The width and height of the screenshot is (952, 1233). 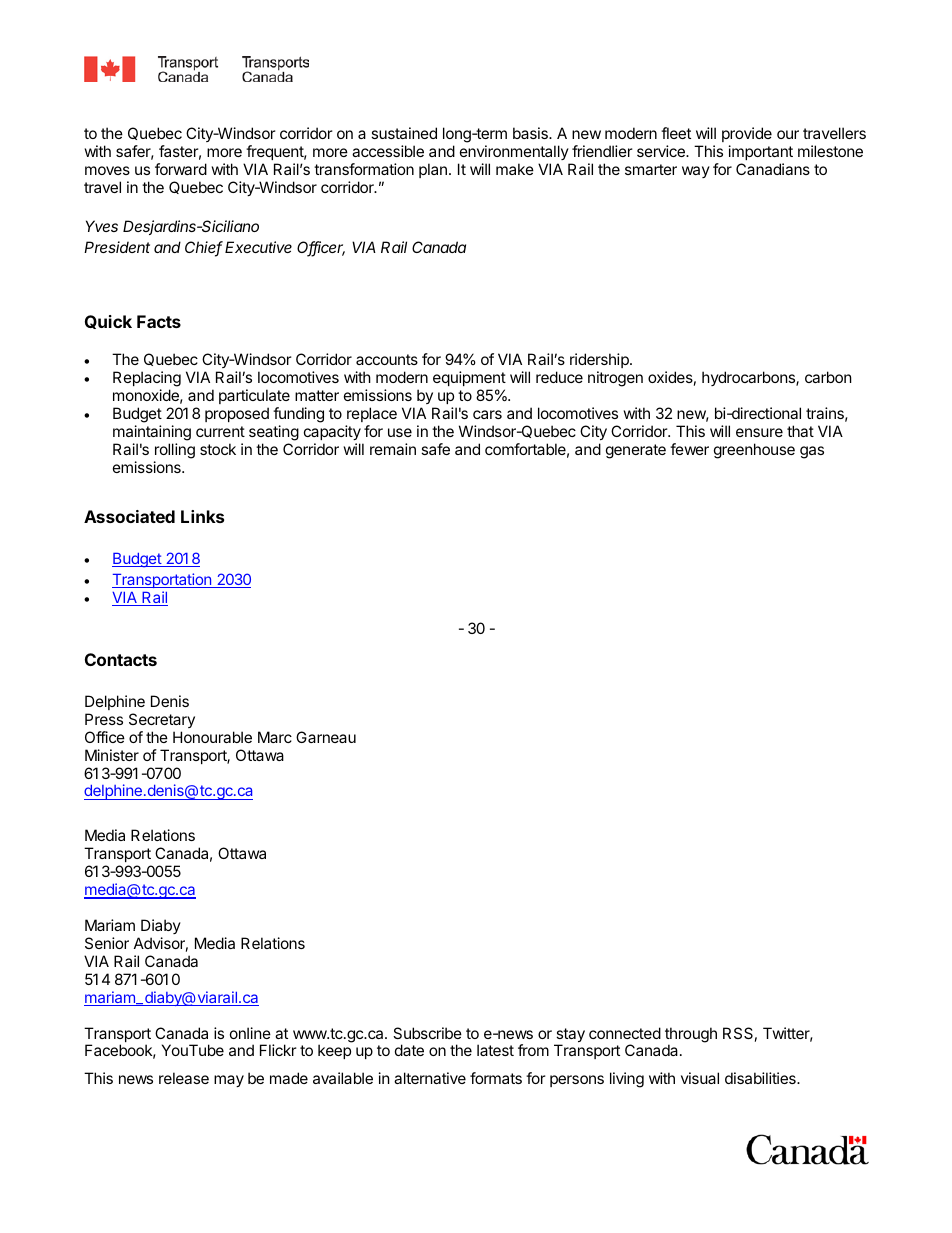 What do you see at coordinates (812, 452) in the screenshot?
I see `gas` at bounding box center [812, 452].
